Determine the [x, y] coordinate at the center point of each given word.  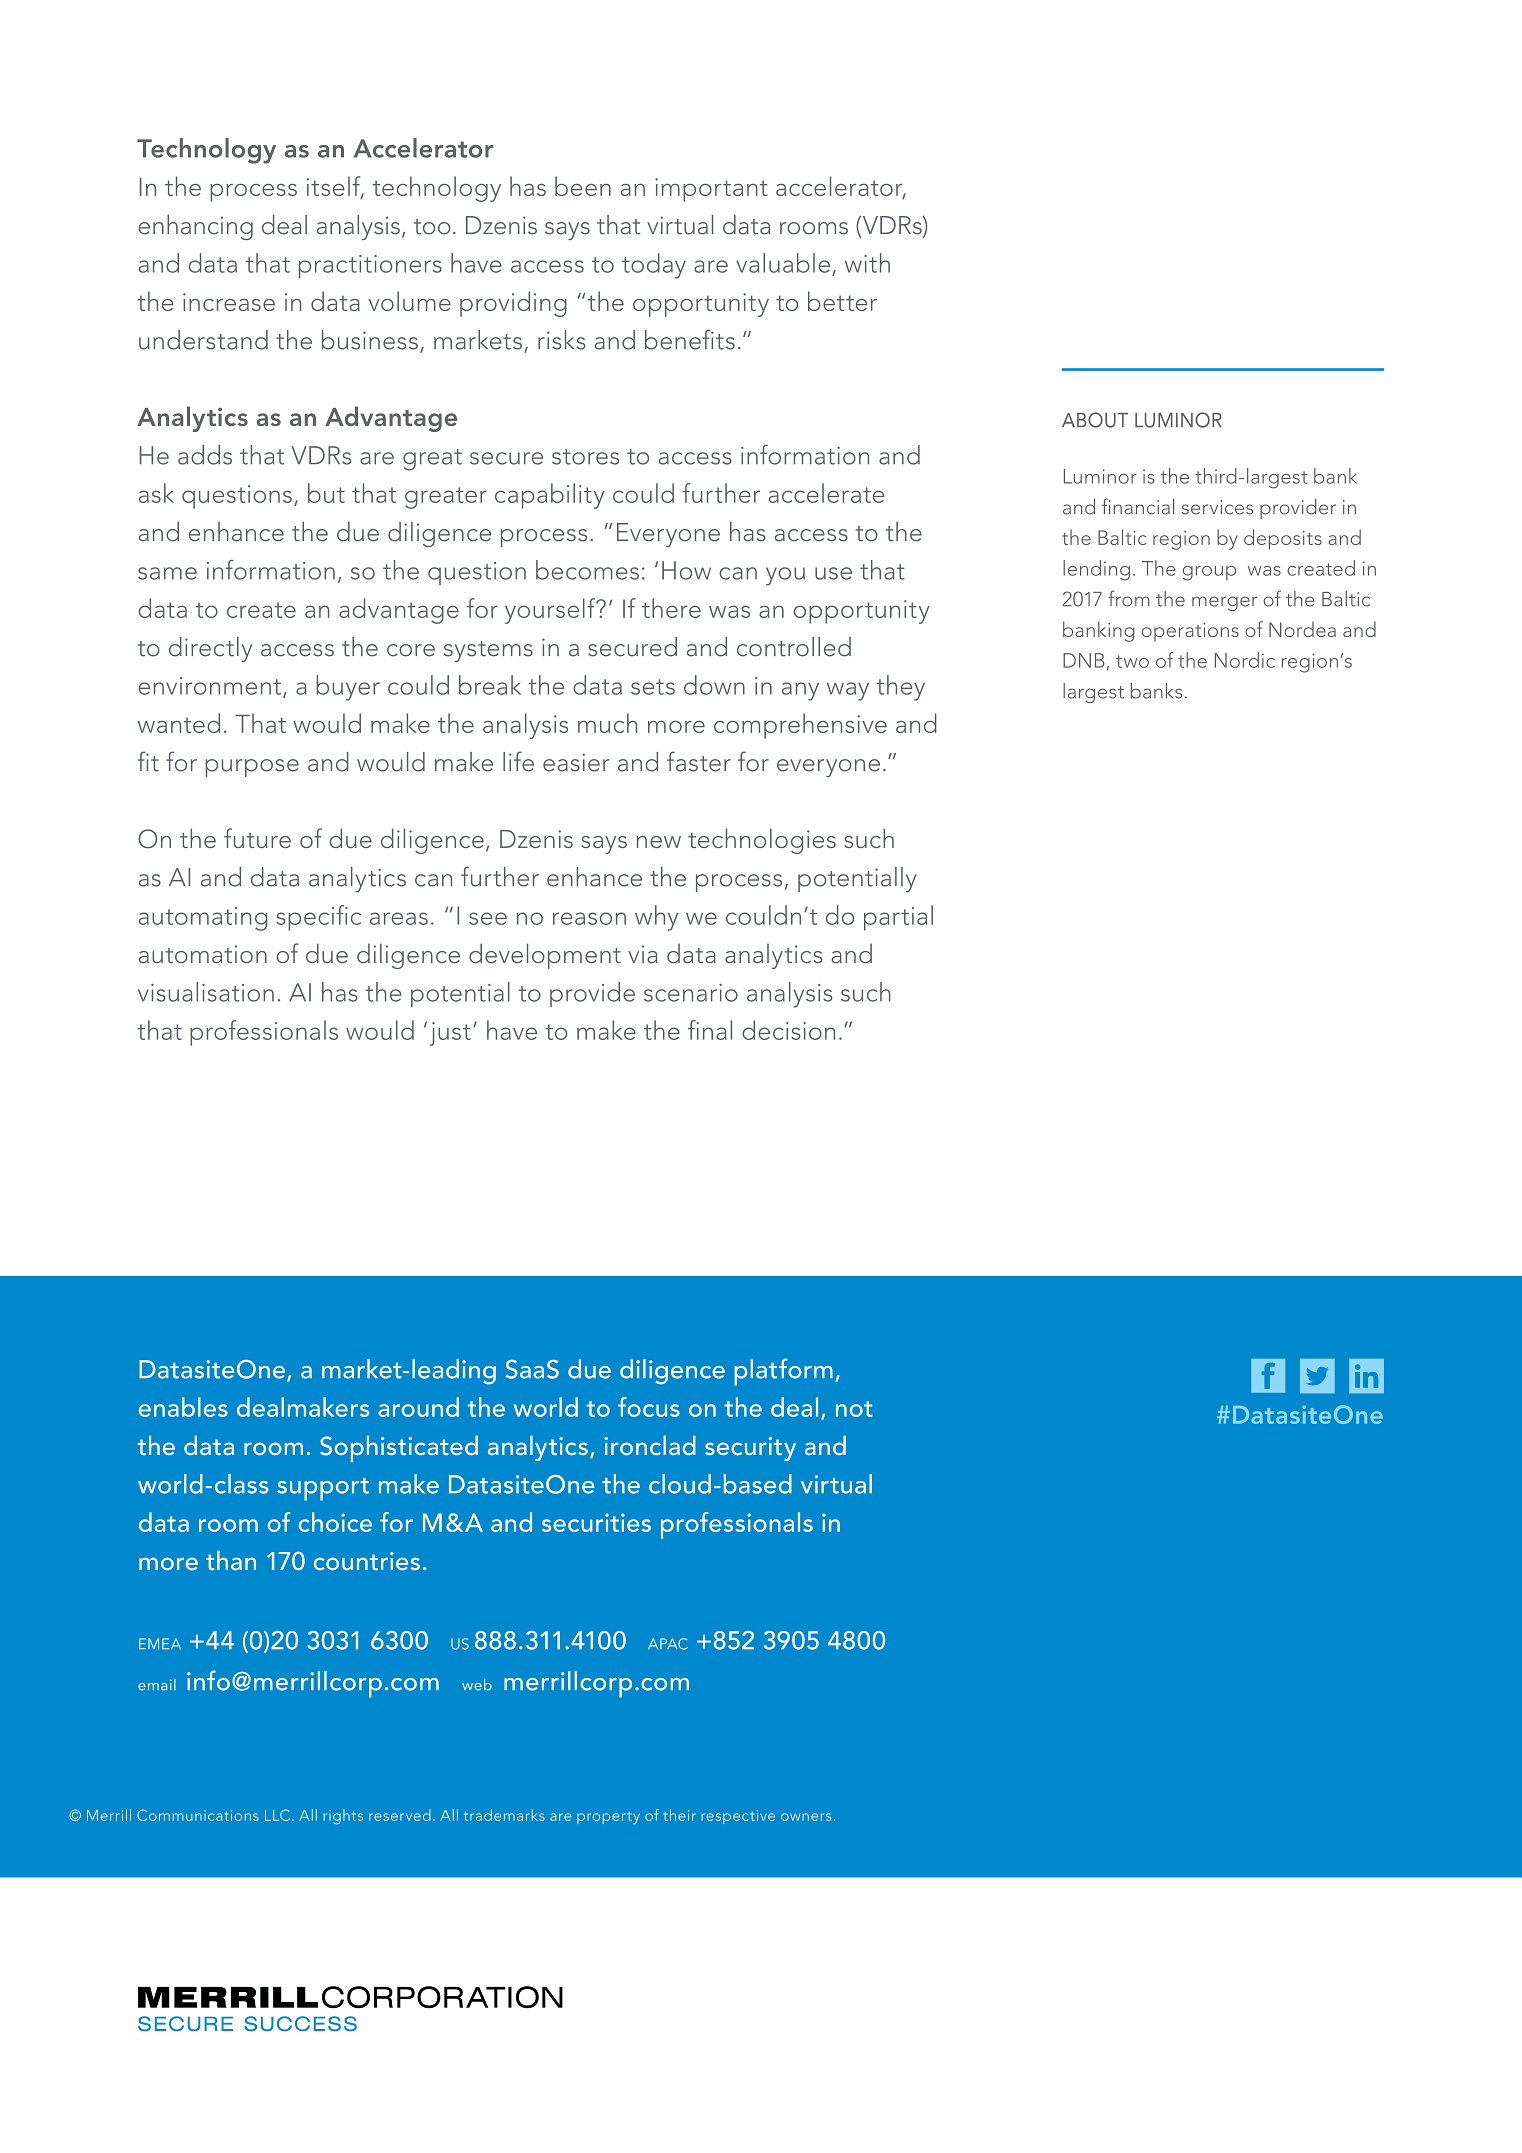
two [1132, 661]
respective [738, 1817]
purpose [252, 768]
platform [783, 1372]
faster [699, 761]
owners [806, 1817]
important [711, 190]
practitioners [370, 267]
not [854, 1409]
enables [183, 1407]
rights [343, 1816]
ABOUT [1095, 420]
